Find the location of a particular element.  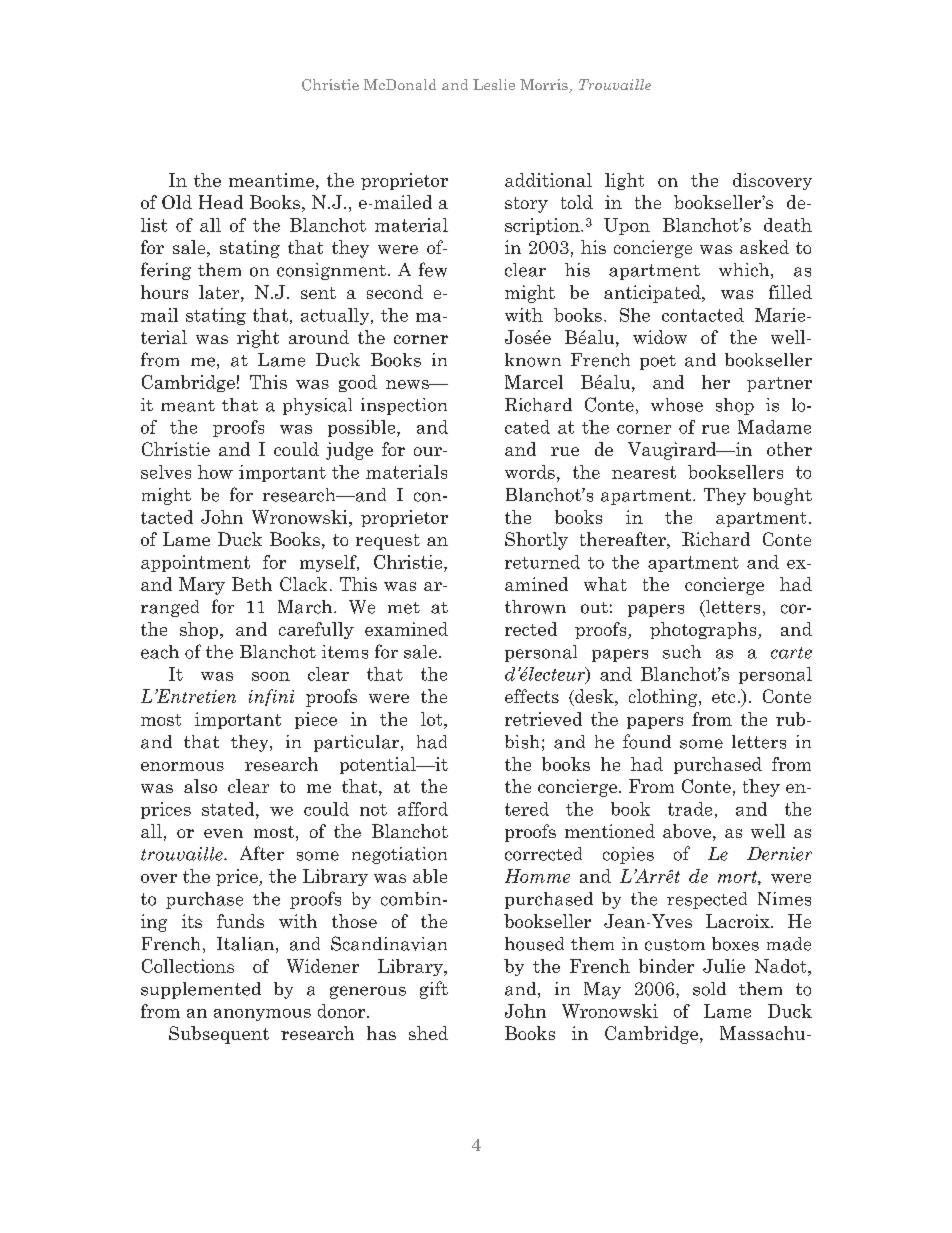

sold is located at coordinates (709, 989).
